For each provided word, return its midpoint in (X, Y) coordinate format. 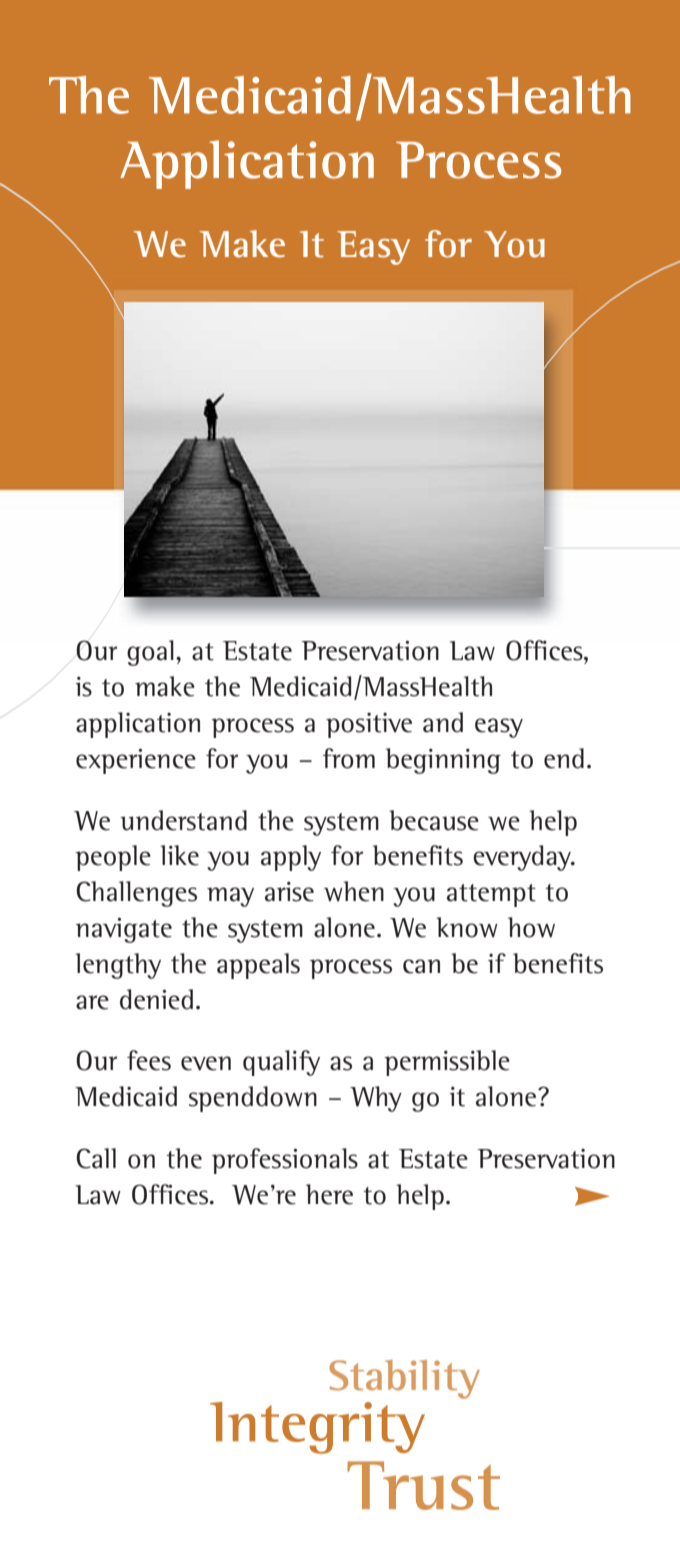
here (329, 1194)
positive (369, 725)
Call (96, 1158)
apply (291, 858)
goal (150, 653)
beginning (443, 761)
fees (149, 1060)
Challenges (136, 894)
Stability (404, 1379)
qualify (281, 1063)
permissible (447, 1063)
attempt (491, 895)
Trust (423, 1485)
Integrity (317, 1428)
